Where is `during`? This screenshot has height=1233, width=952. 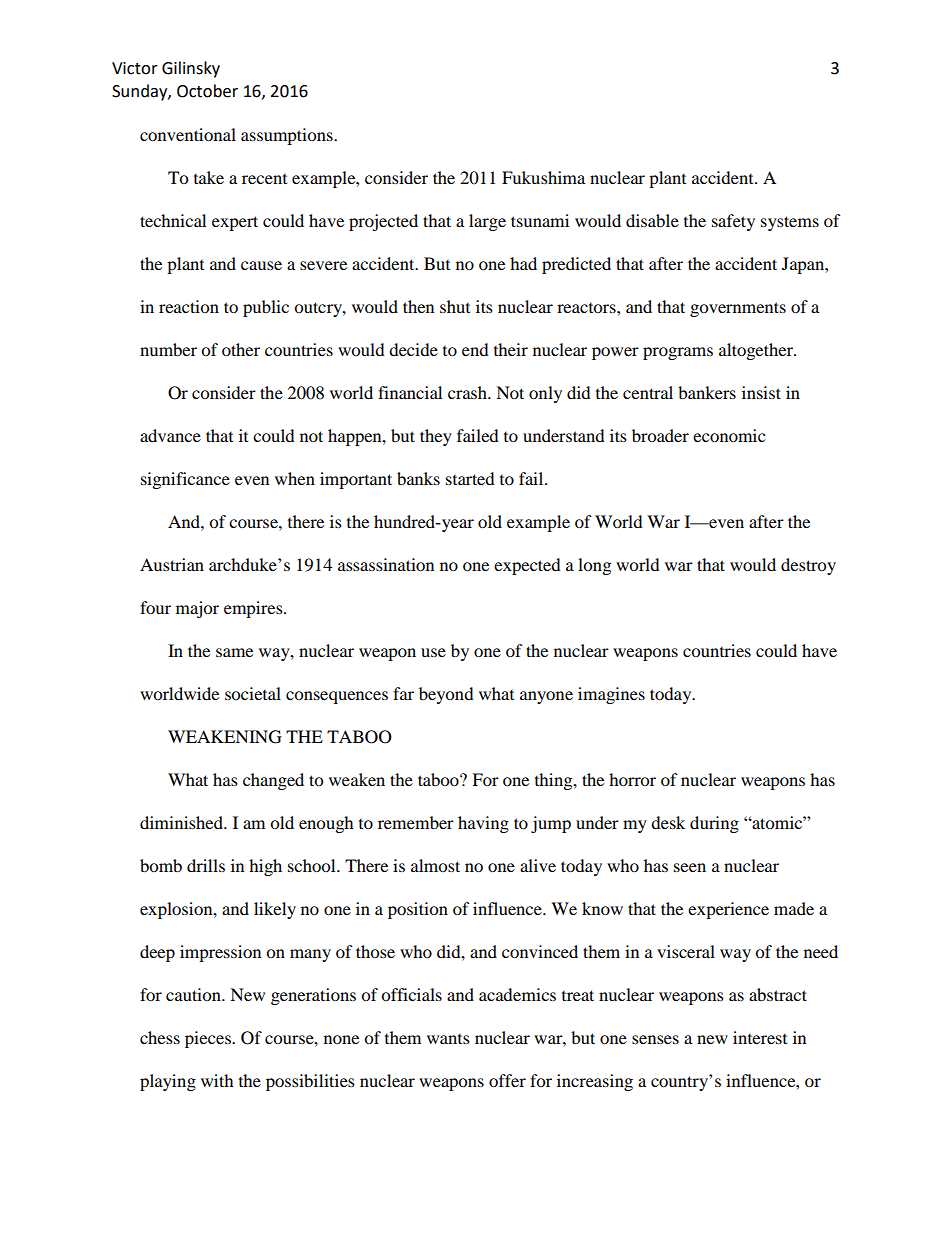 during is located at coordinates (714, 824).
